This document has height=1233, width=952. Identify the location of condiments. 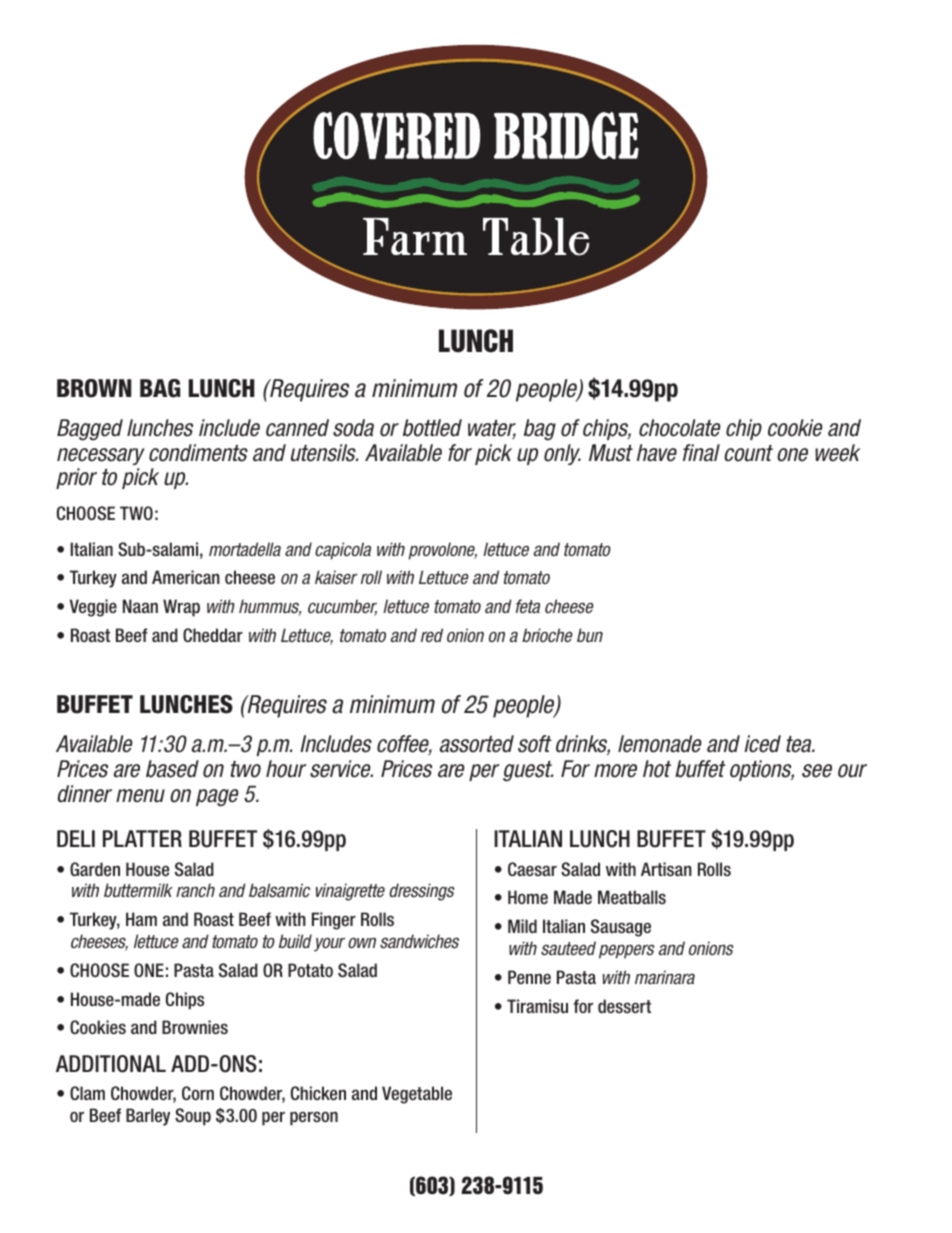
(198, 453).
